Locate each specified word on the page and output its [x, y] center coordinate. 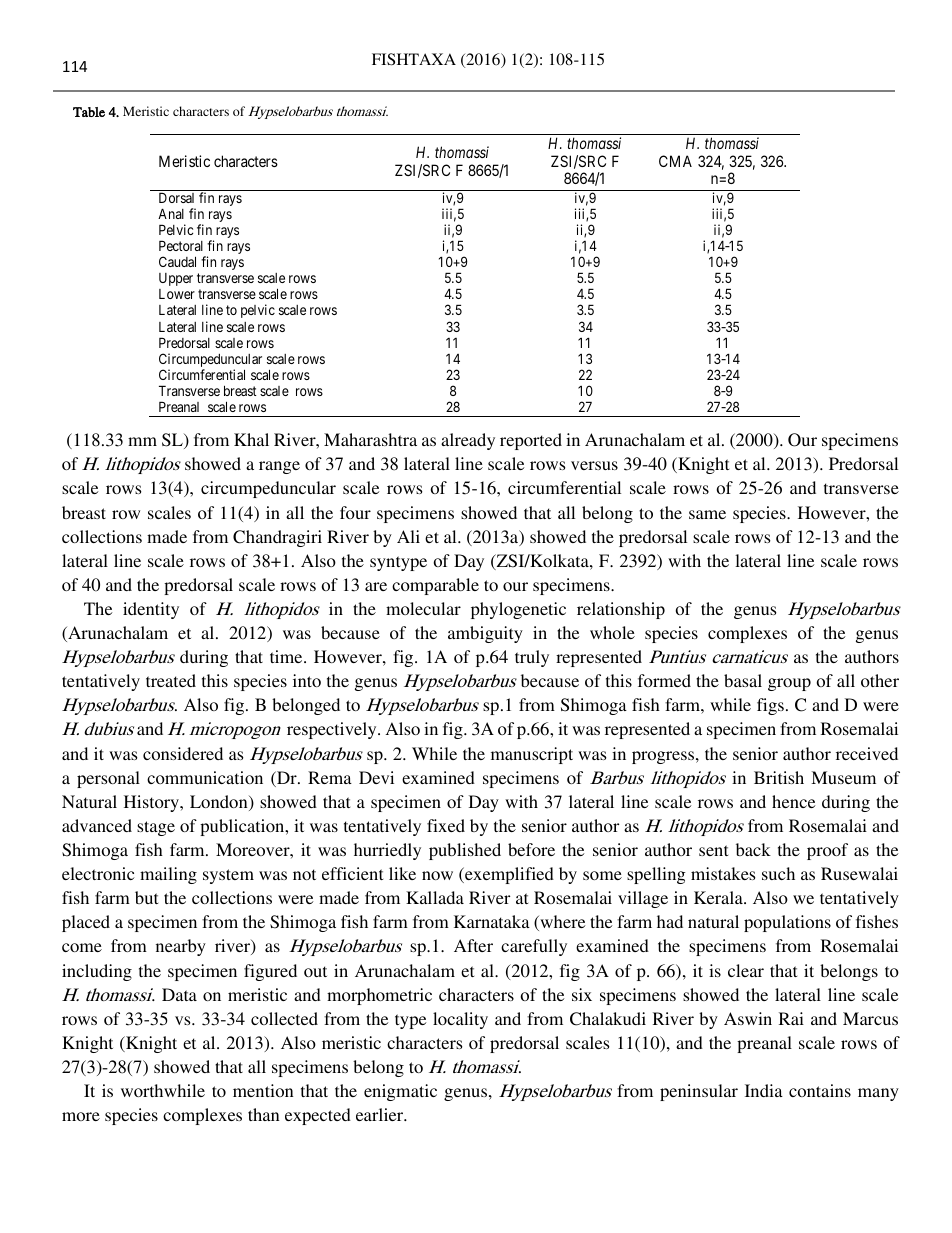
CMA [675, 161]
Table [89, 112]
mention [263, 1090]
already [468, 441]
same [707, 514]
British [779, 777]
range [279, 467]
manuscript [532, 755]
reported [531, 441]
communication [205, 777]
